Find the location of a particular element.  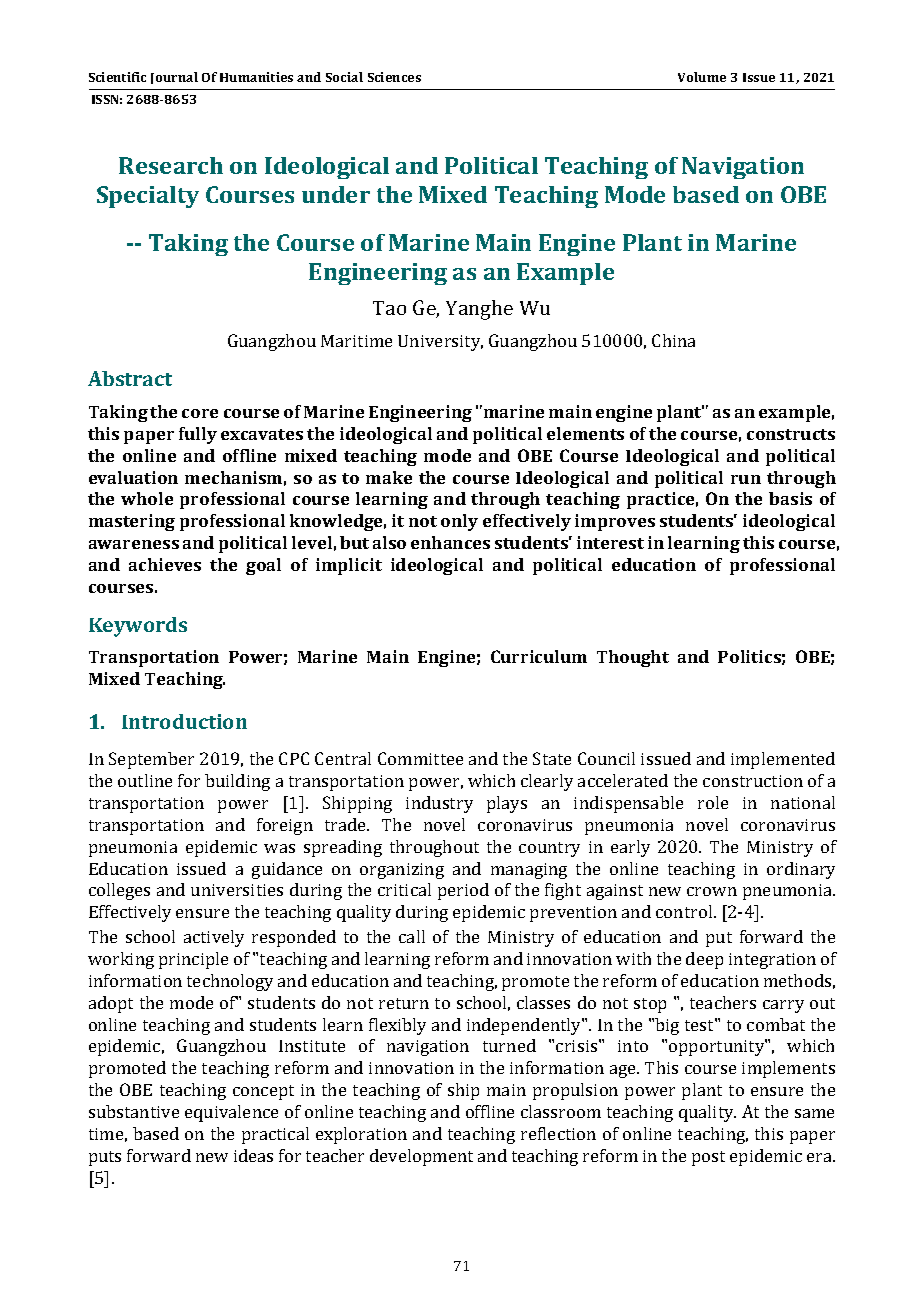

Sciences is located at coordinates (394, 77).
